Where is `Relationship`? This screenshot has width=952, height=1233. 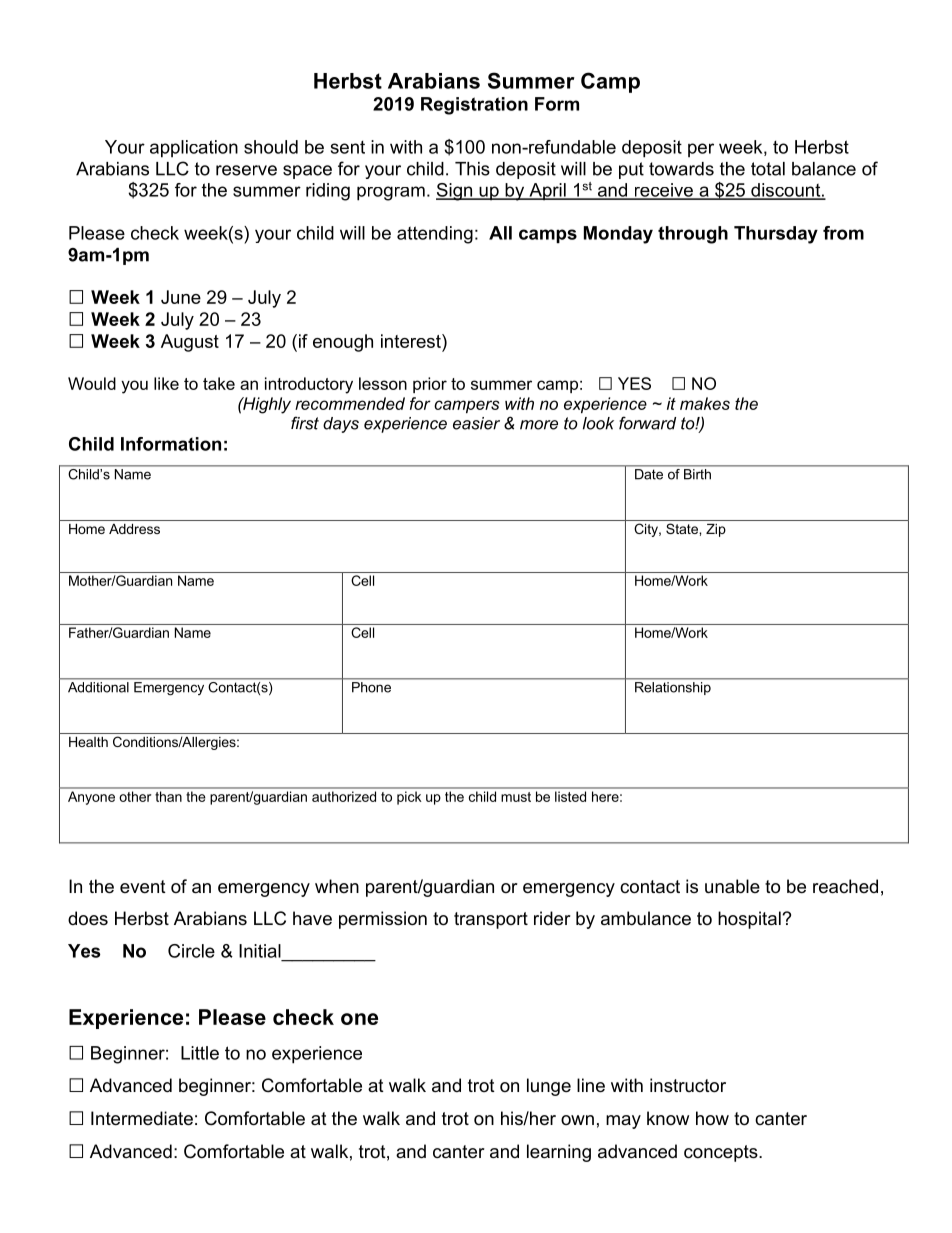 Relationship is located at coordinates (673, 688).
